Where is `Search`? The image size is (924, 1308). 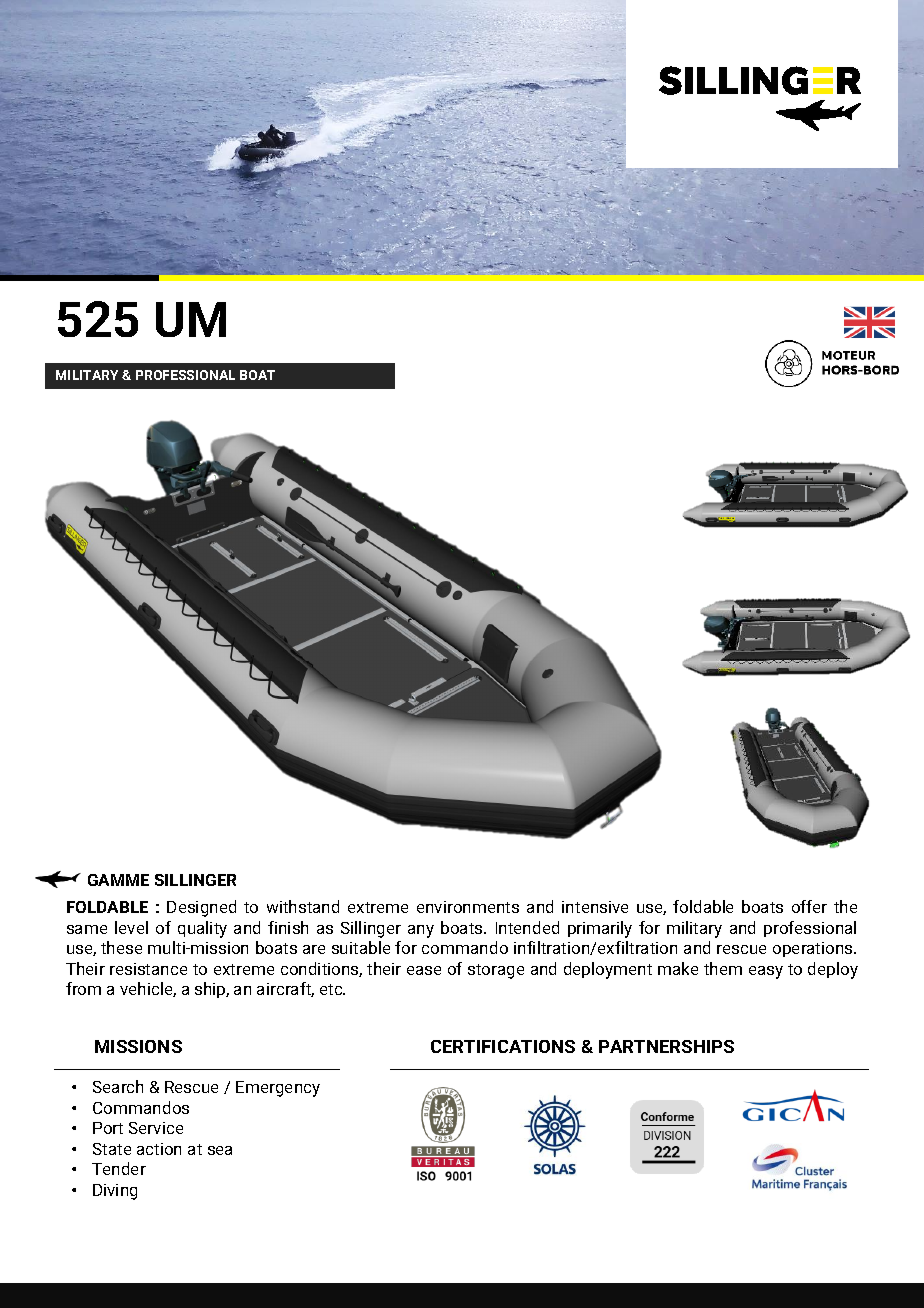
Search is located at coordinates (118, 1086).
